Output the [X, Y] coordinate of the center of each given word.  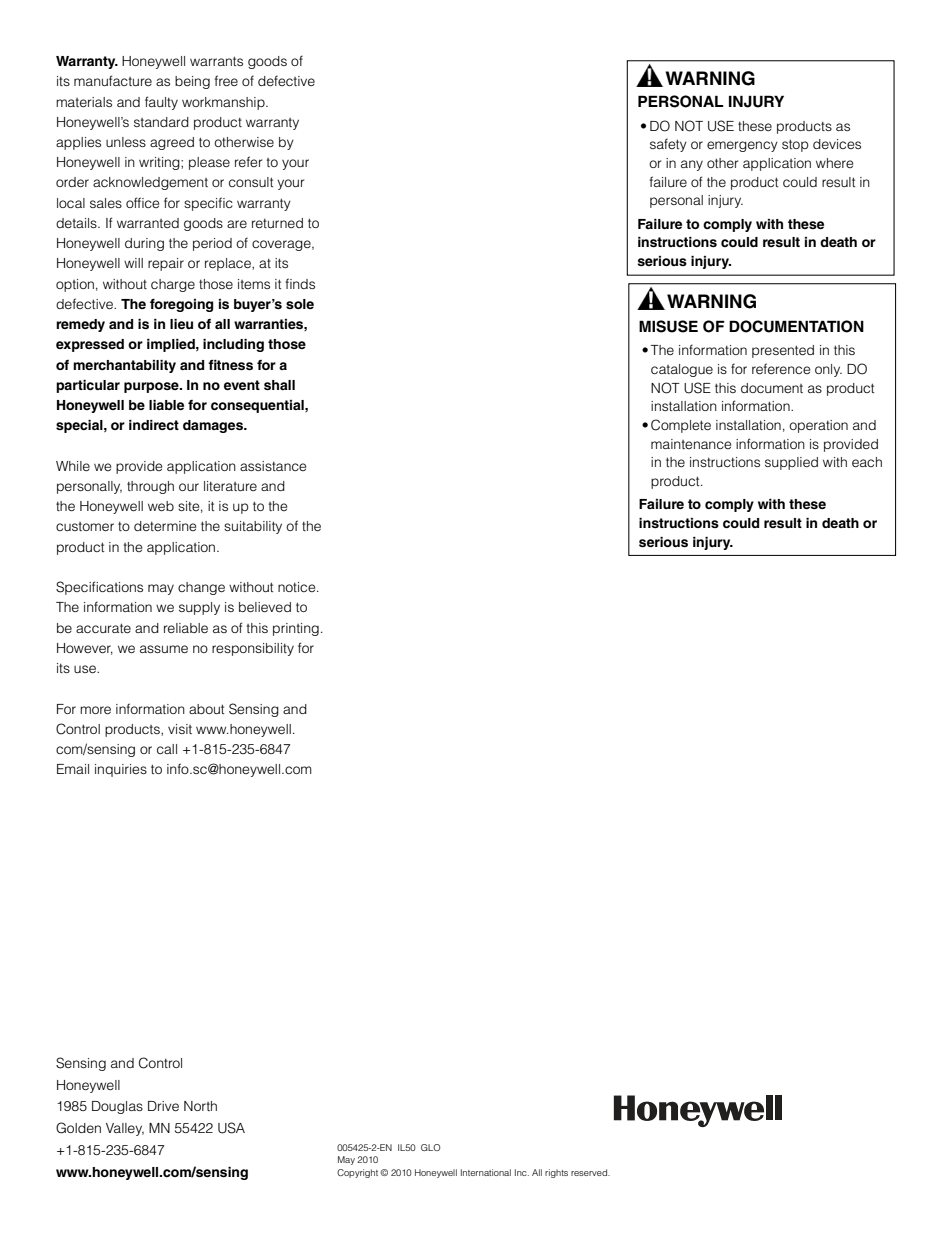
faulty [161, 103]
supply [199, 608]
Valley [125, 1129]
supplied [791, 463]
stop [795, 145]
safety [668, 145]
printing [296, 629]
